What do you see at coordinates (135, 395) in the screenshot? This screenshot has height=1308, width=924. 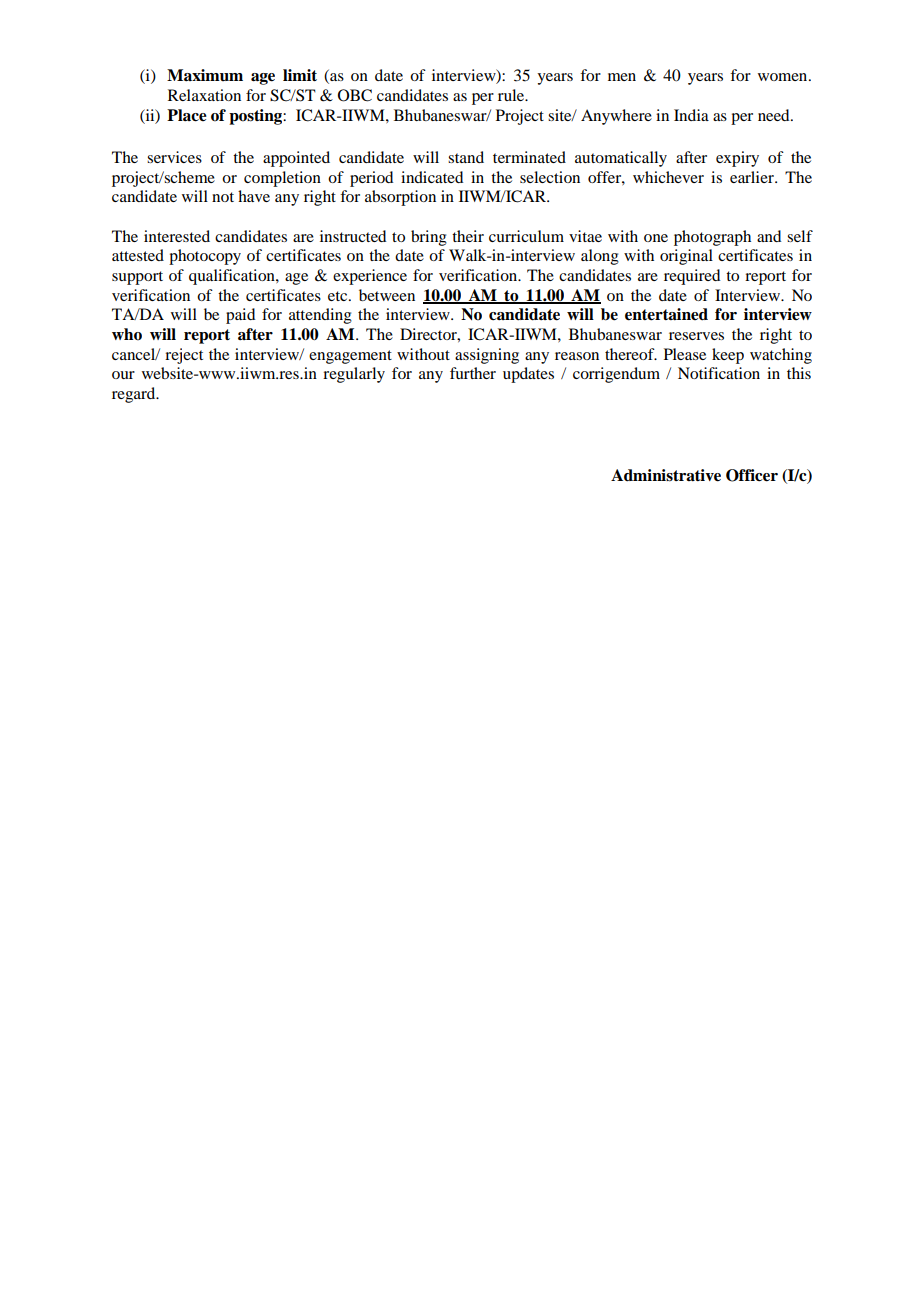 I see `regard` at bounding box center [135, 395].
